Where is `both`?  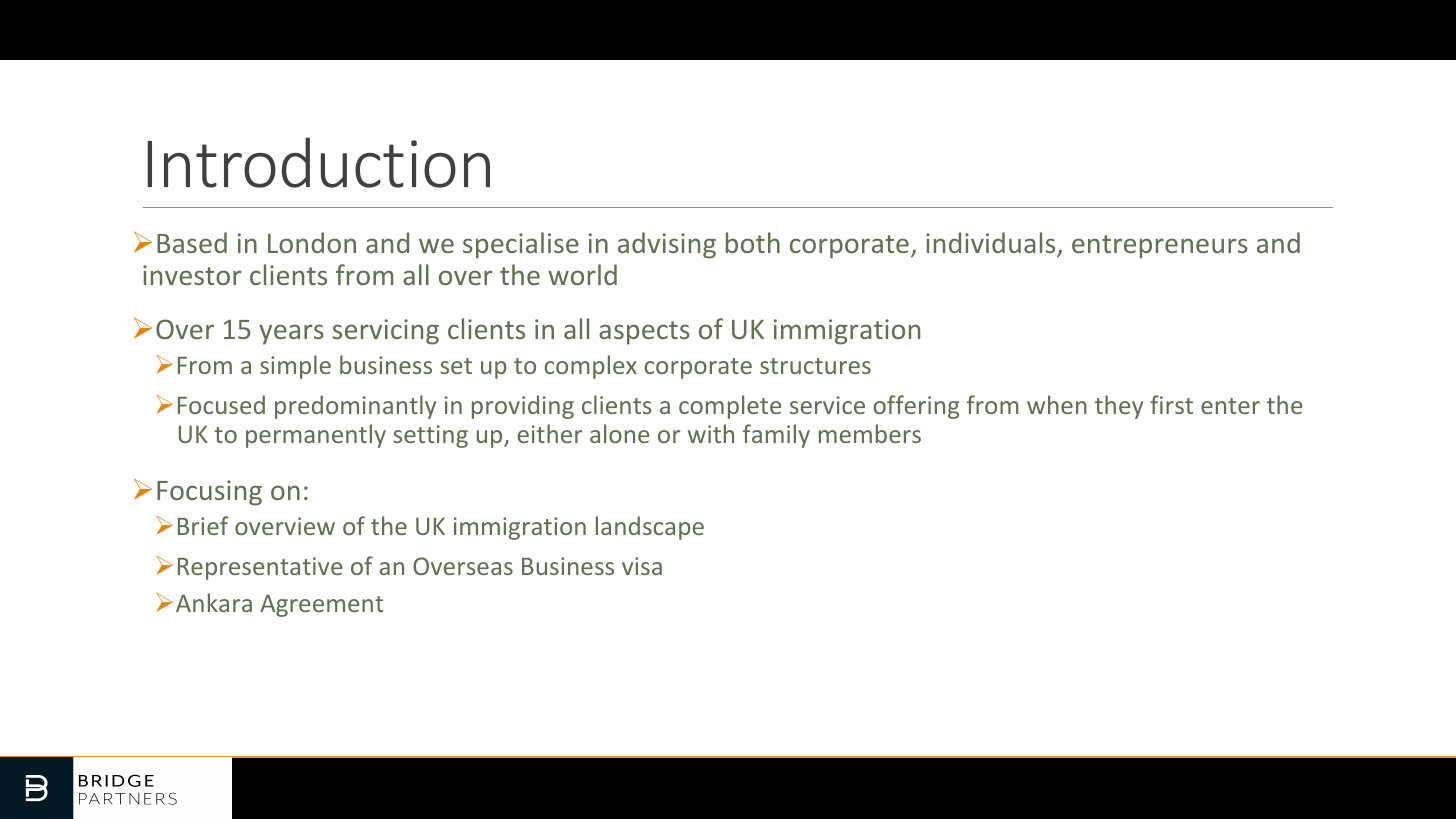
both is located at coordinates (753, 242).
